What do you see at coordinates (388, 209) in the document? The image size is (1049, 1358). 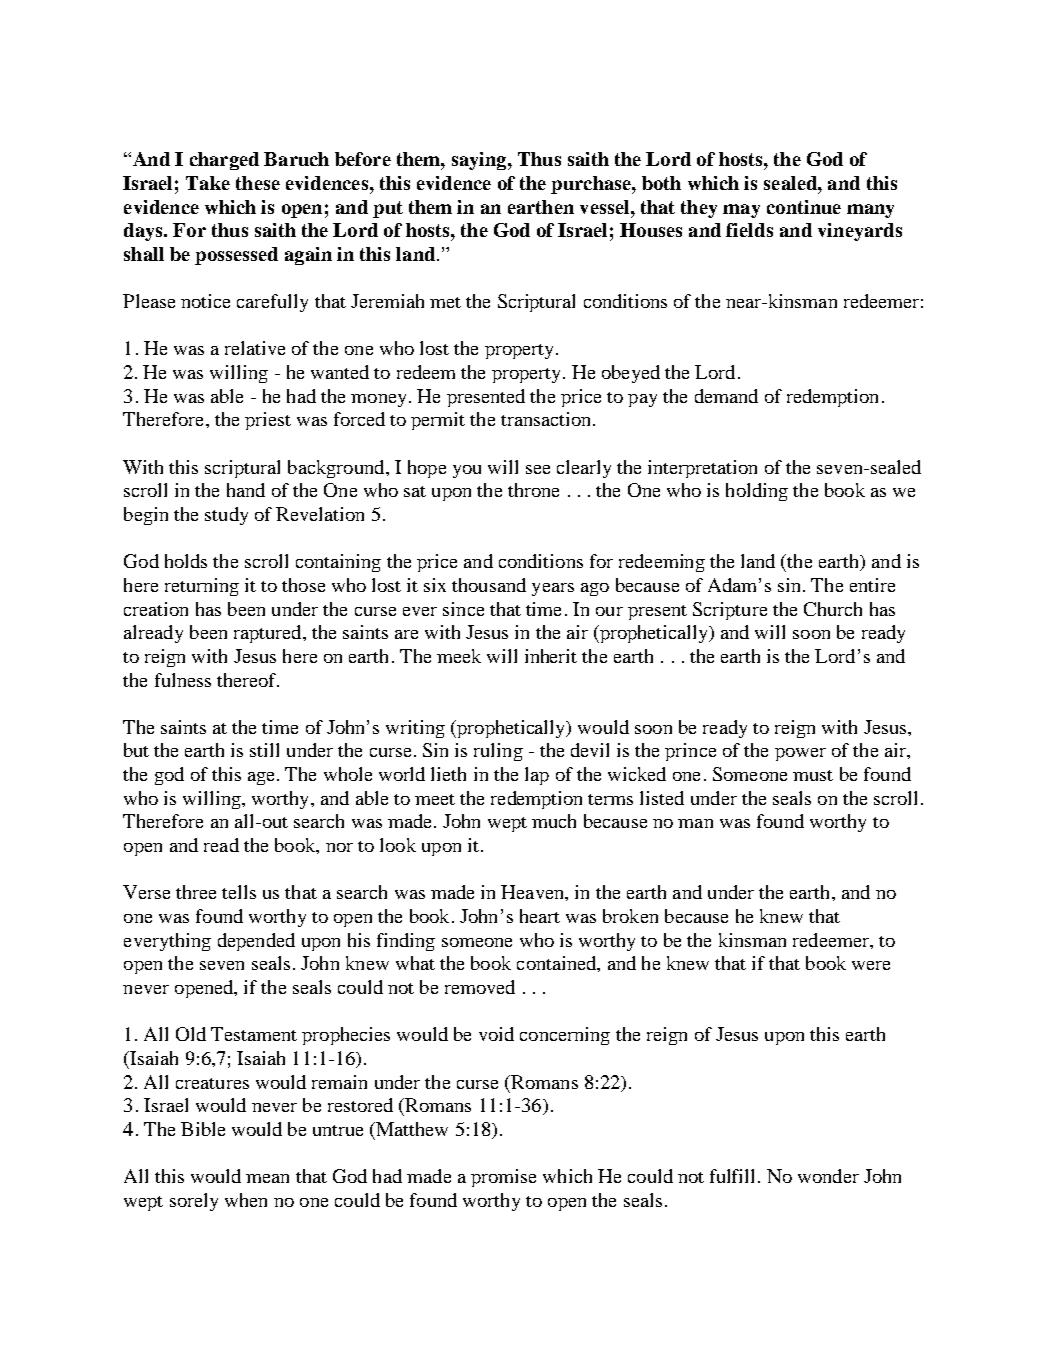 I see `put` at bounding box center [388, 209].
